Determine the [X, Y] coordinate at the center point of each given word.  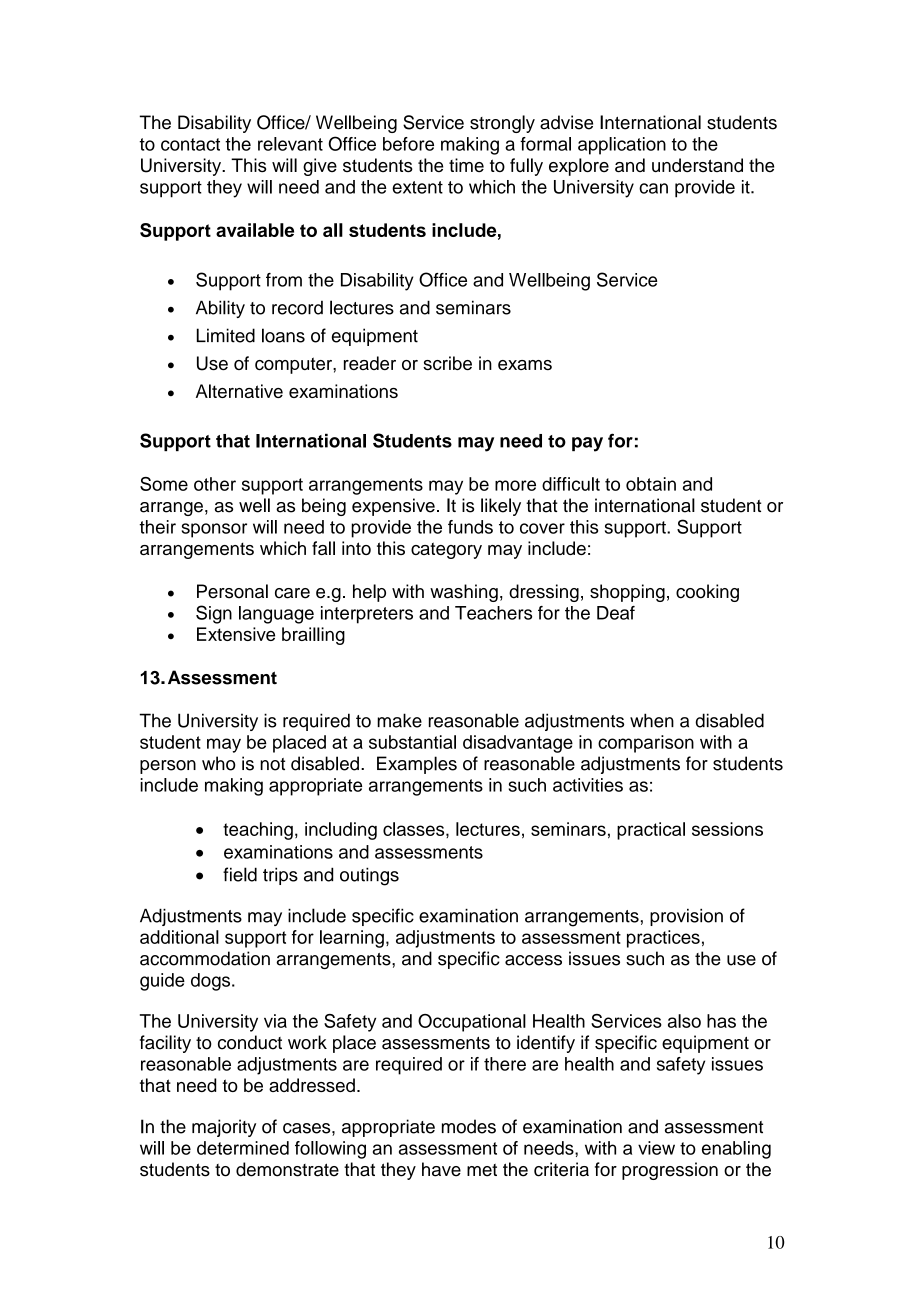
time [466, 165]
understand [697, 165]
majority [224, 1128]
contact [190, 144]
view [656, 1148]
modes [469, 1126]
